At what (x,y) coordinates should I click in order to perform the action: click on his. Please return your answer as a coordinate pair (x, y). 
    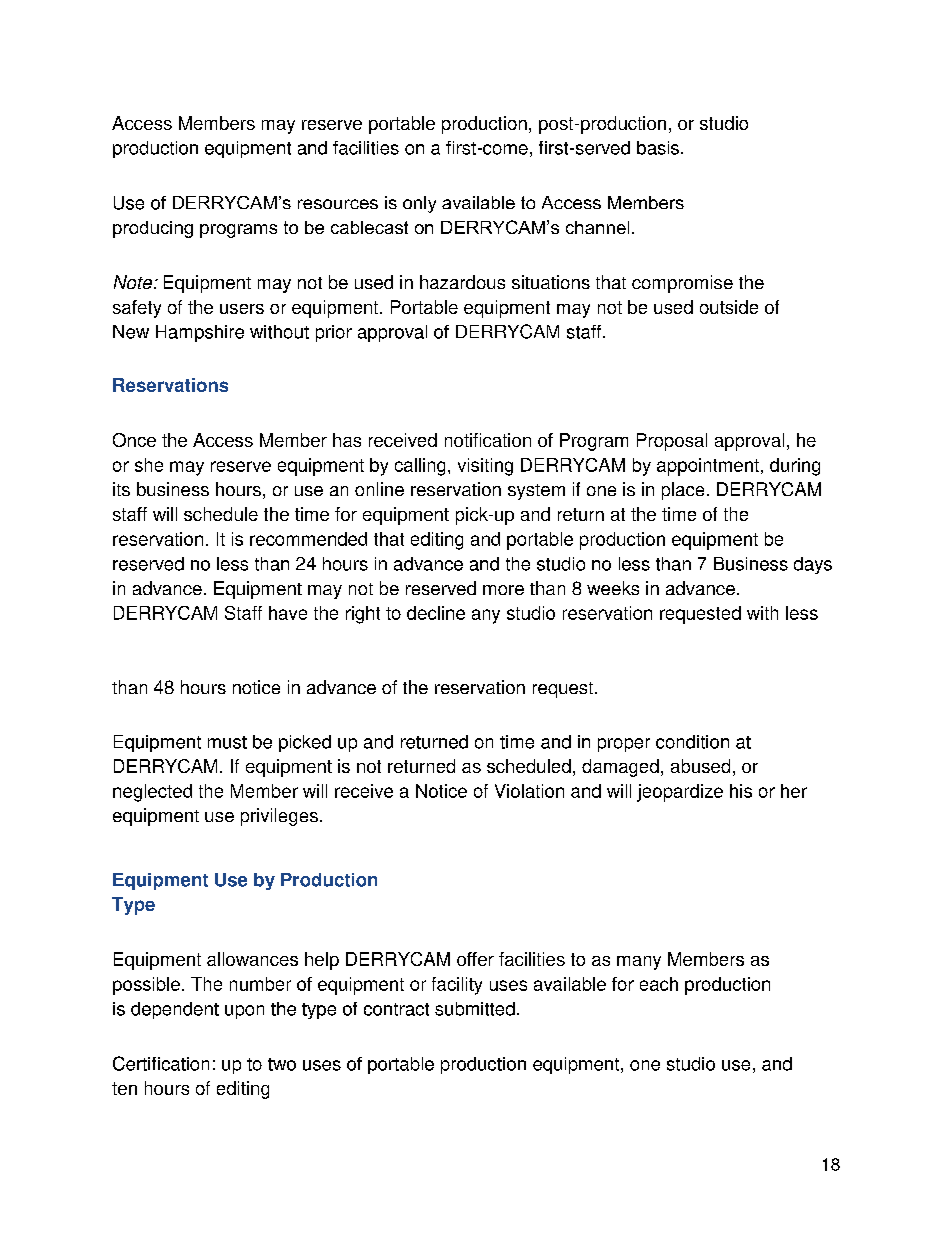
    Looking at the image, I should click on (741, 791).
